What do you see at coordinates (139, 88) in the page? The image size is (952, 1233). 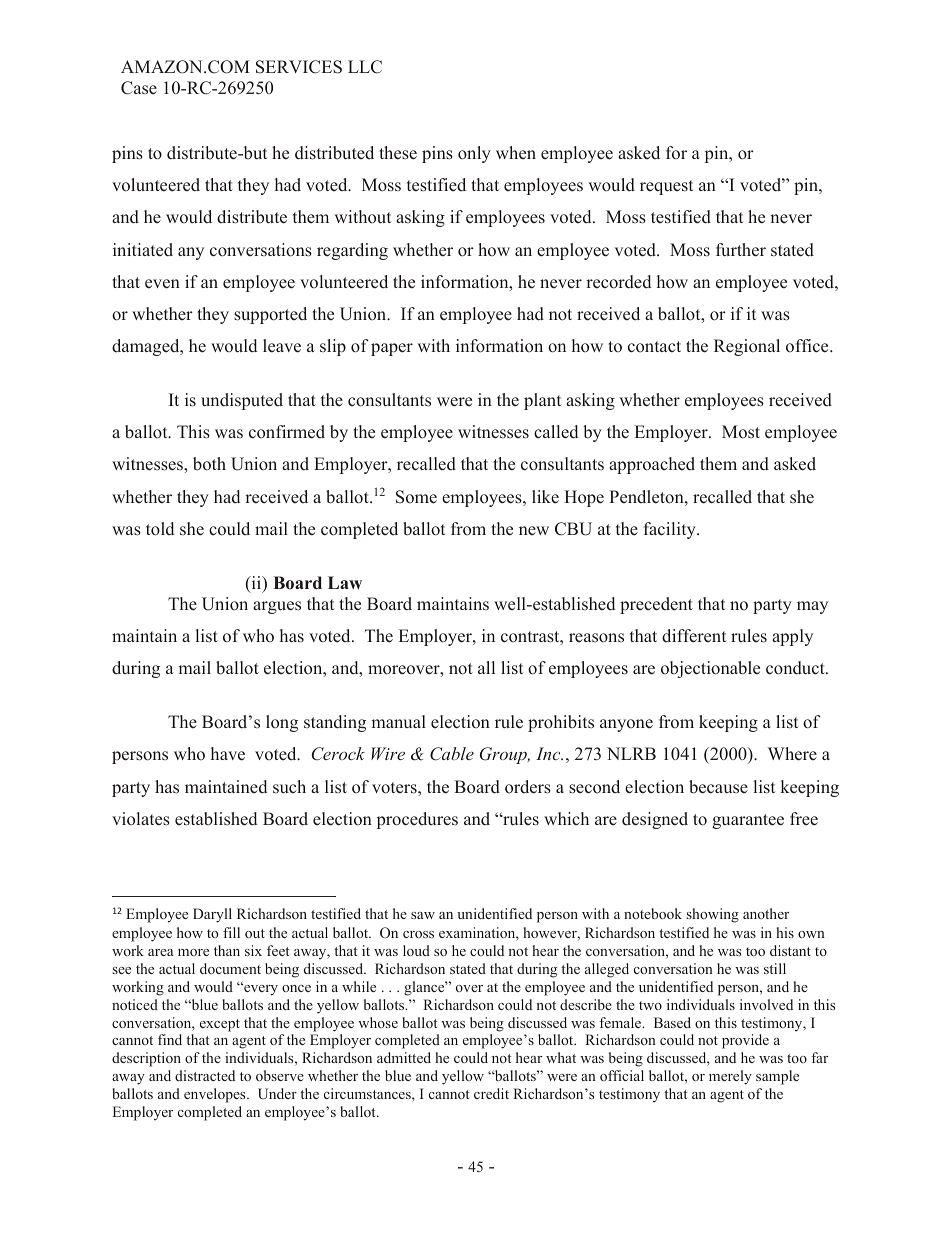 I see `Case` at bounding box center [139, 88].
